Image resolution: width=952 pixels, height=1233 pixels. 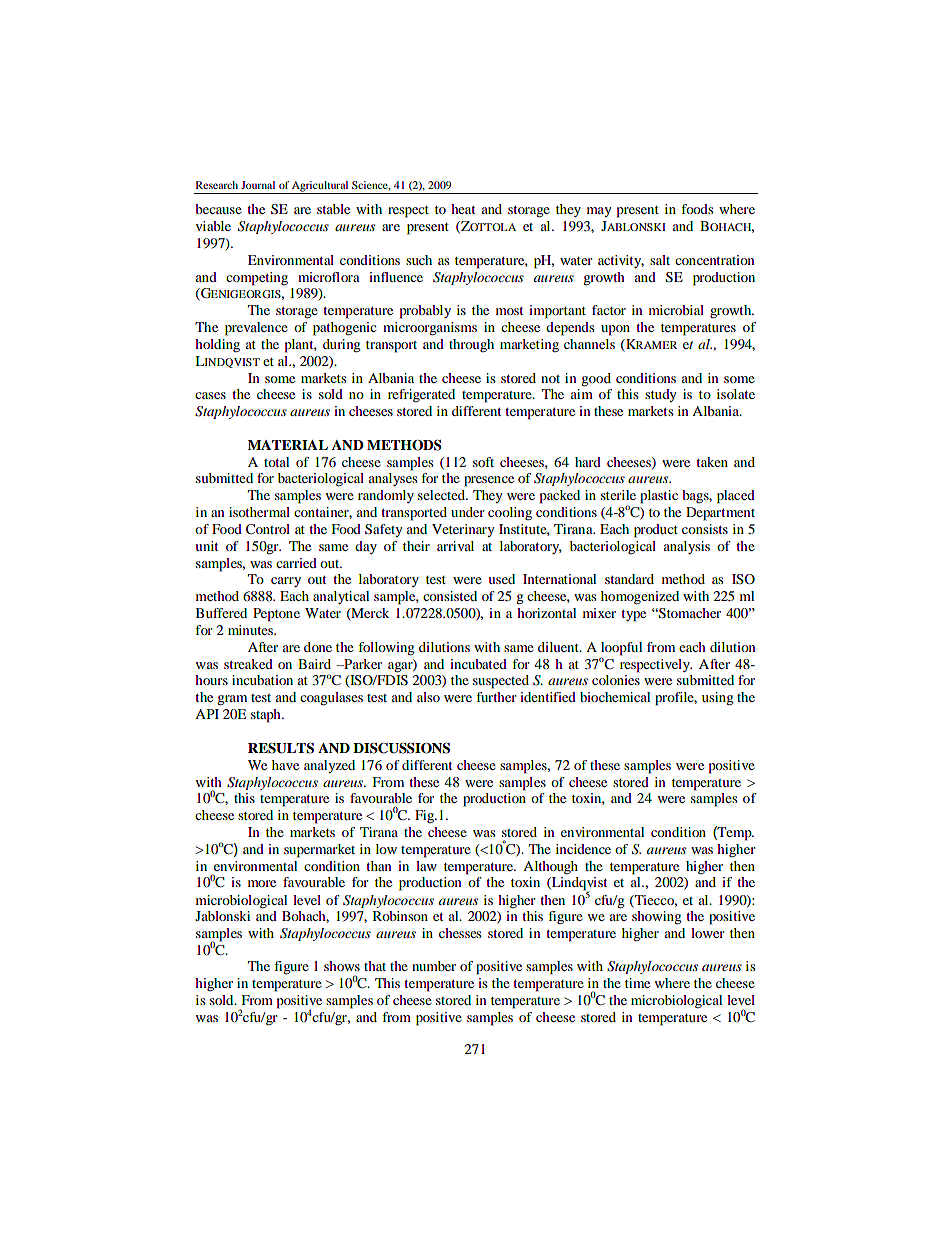 What do you see at coordinates (426, 866) in the page?
I see `law` at bounding box center [426, 866].
